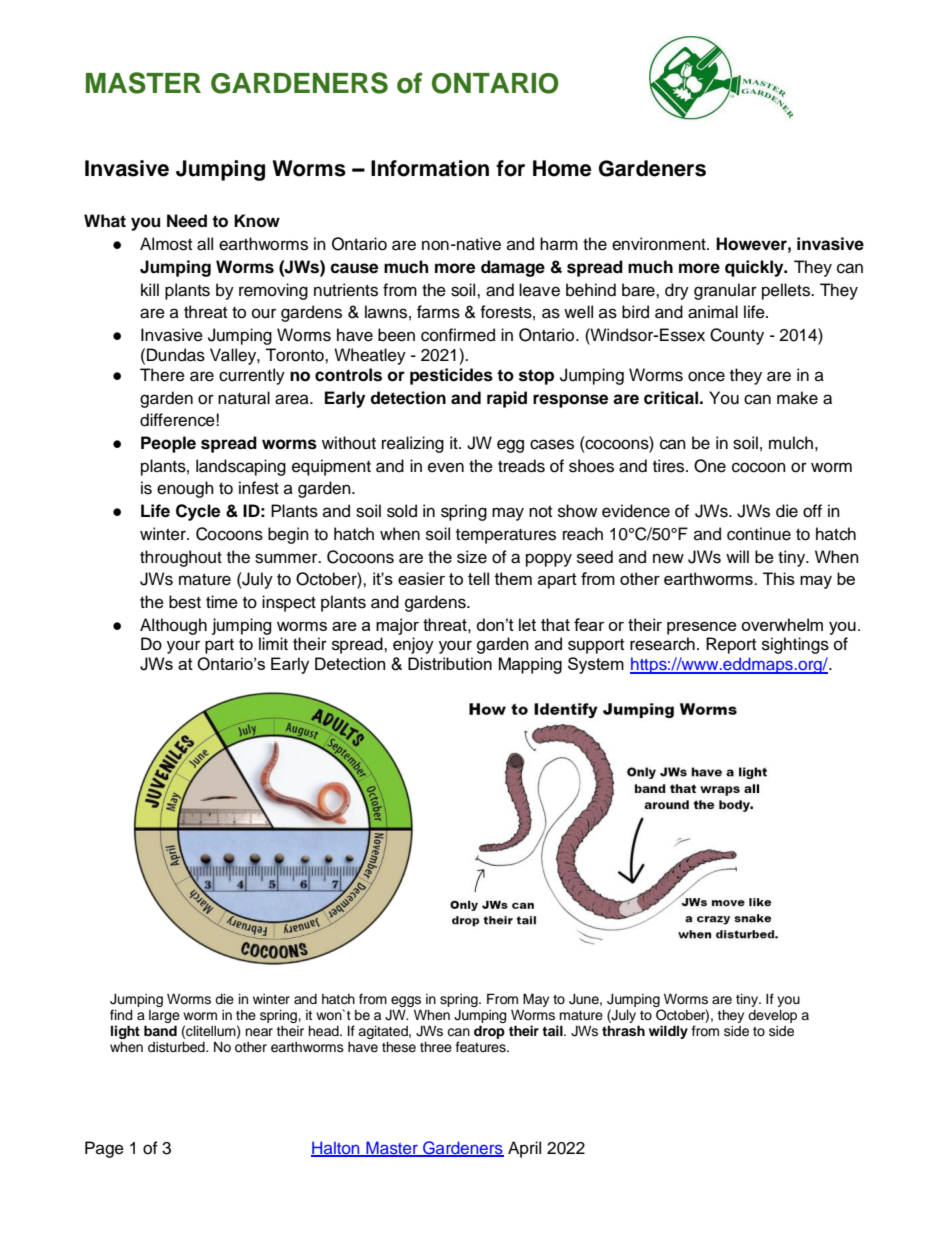 The image size is (952, 1233). What do you see at coordinates (413, 444) in the screenshot?
I see `realizing` at bounding box center [413, 444].
